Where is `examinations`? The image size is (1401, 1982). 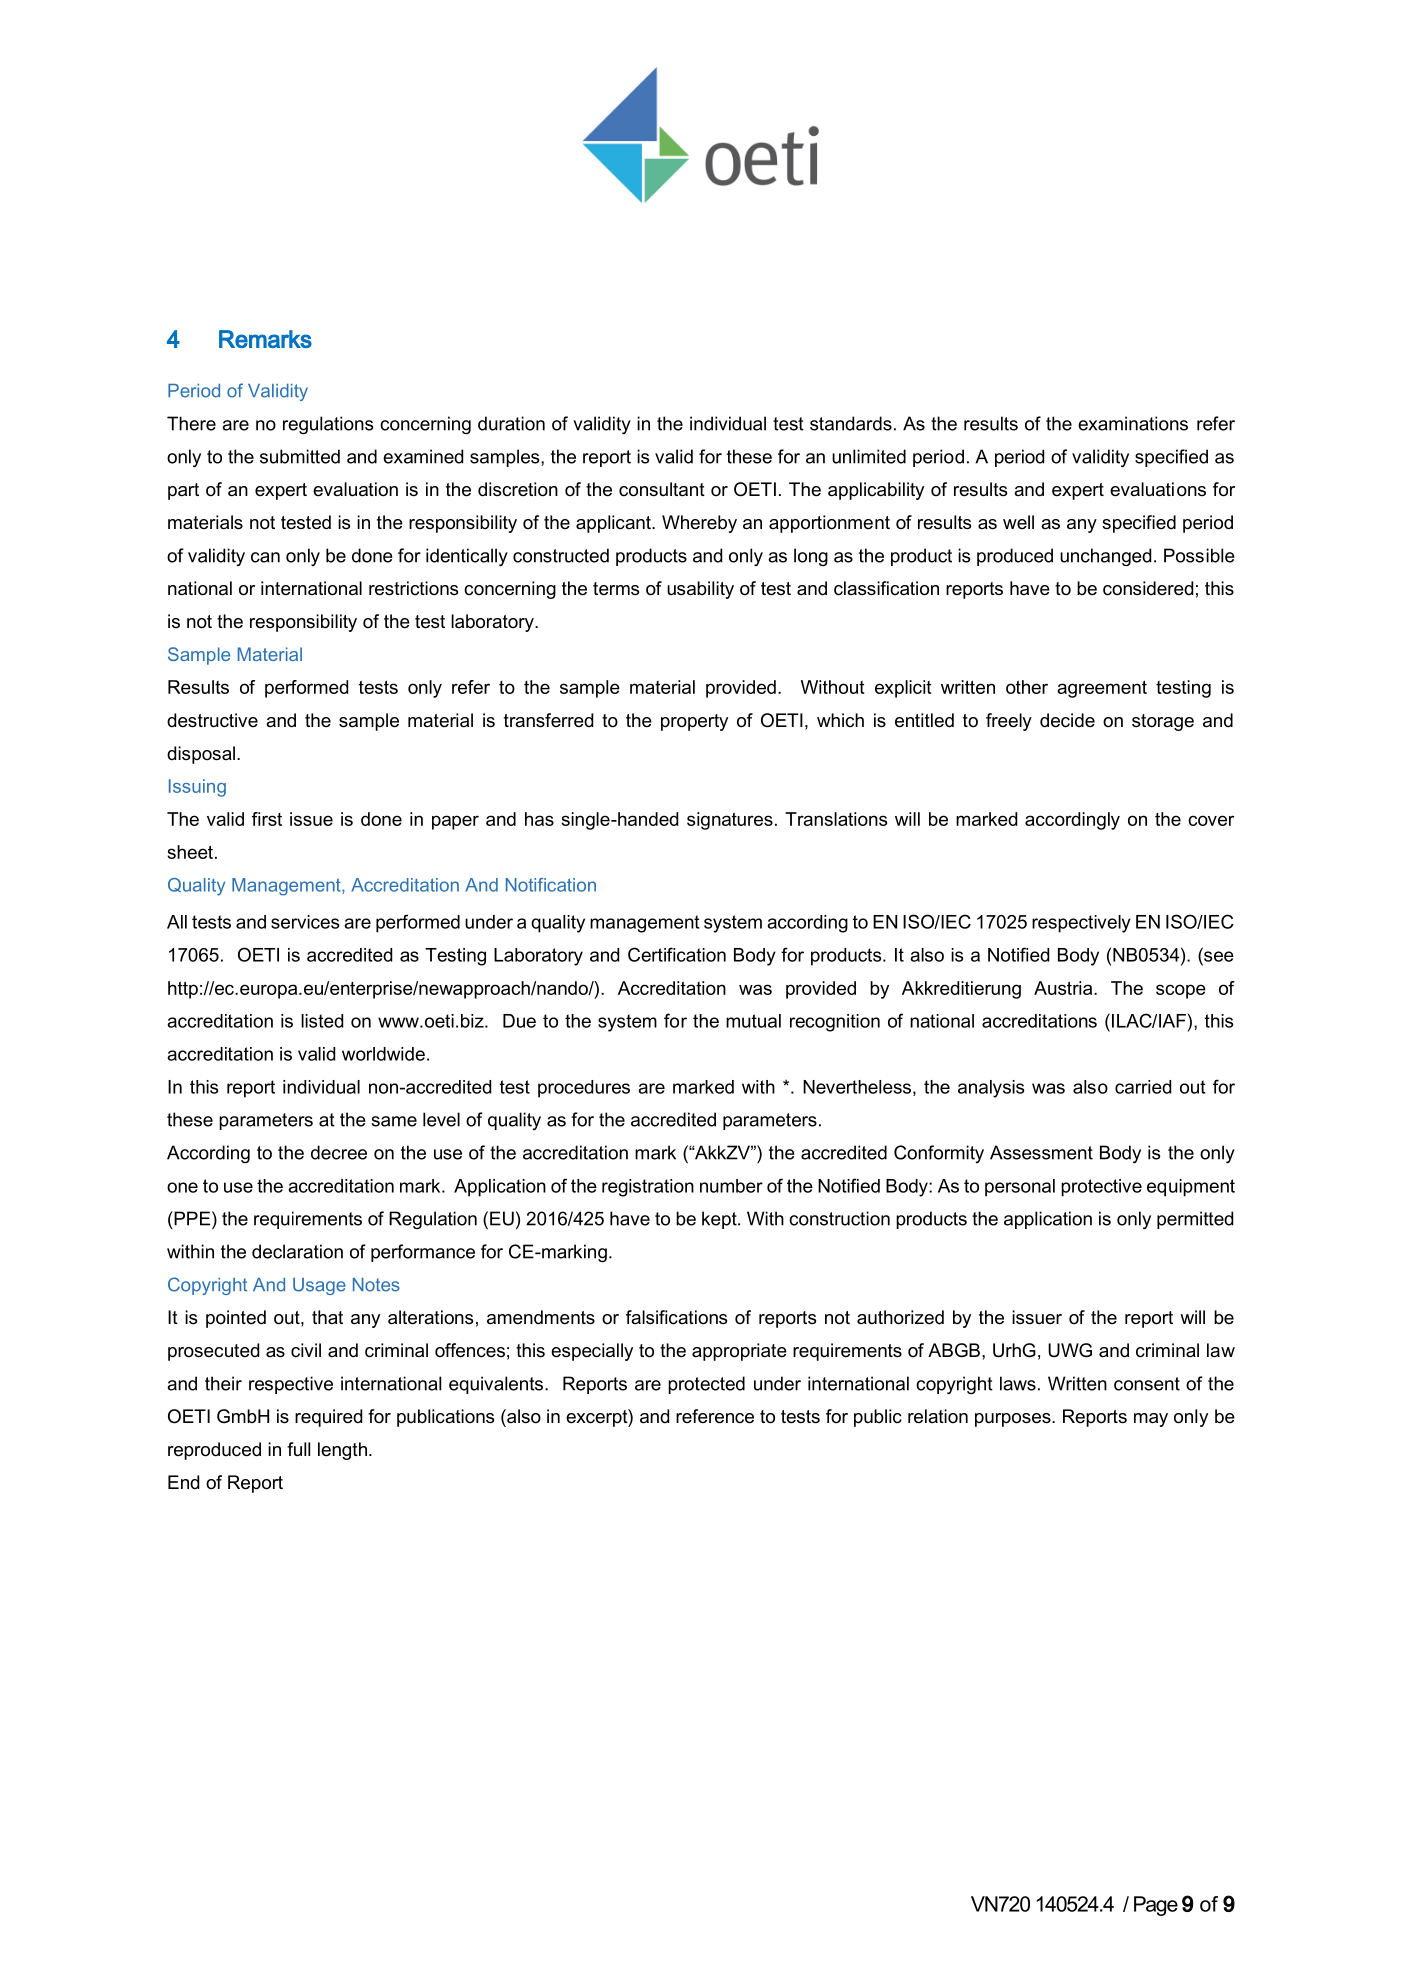 examinations is located at coordinates (1133, 423).
